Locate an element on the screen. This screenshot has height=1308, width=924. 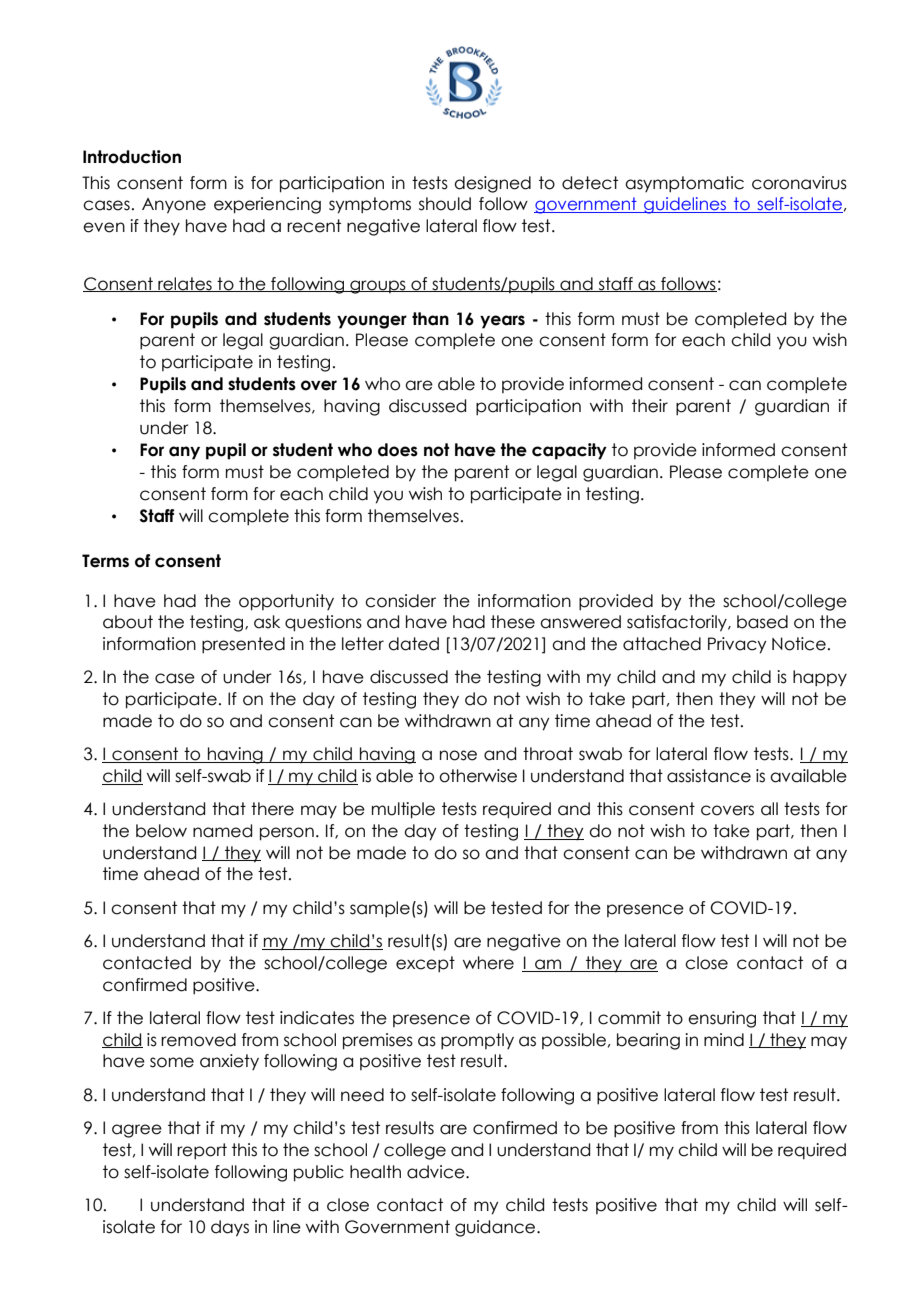
days is located at coordinates (230, 1228).
